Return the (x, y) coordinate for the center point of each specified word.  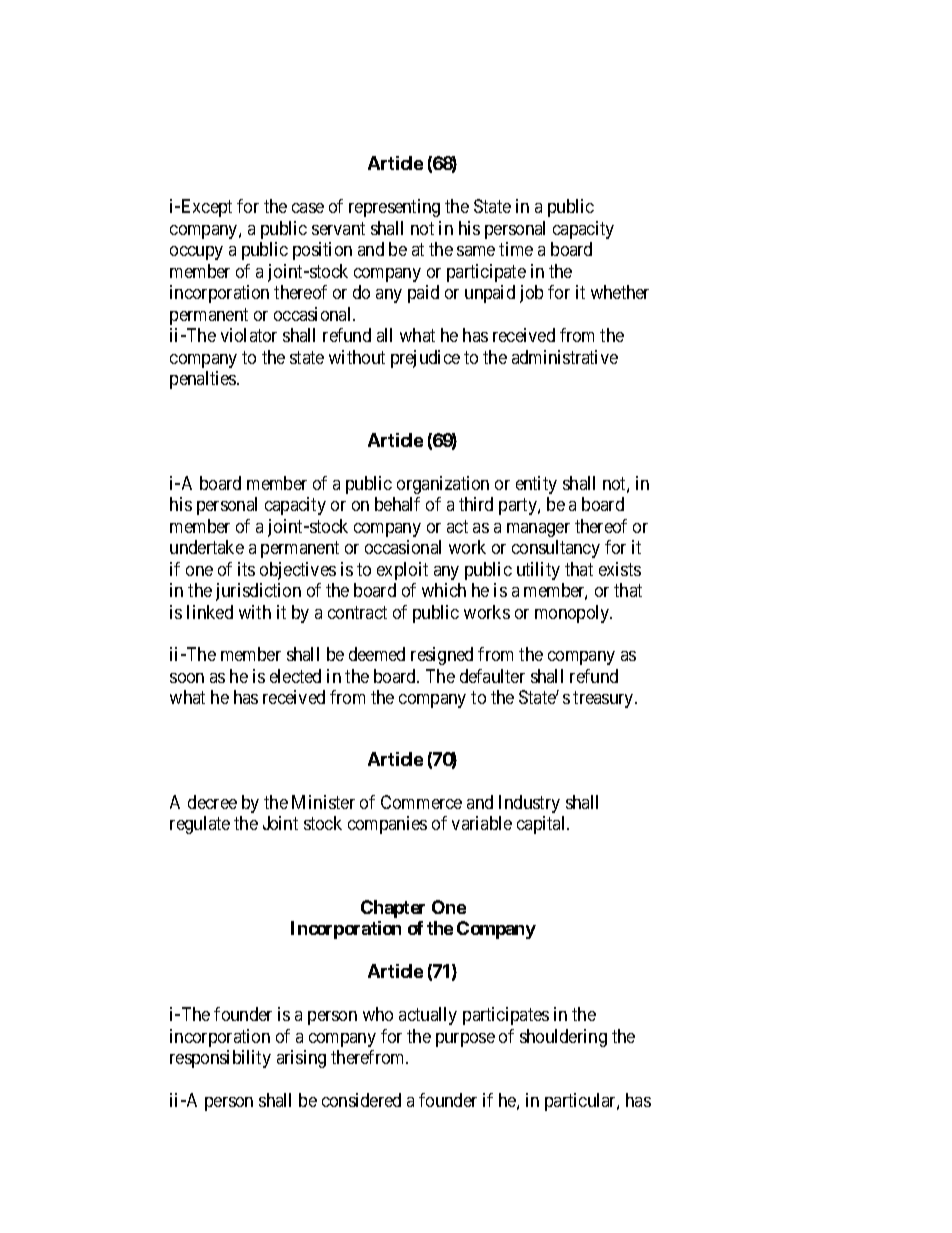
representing (394, 208)
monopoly (573, 614)
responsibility (220, 1059)
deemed (377, 654)
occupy (196, 253)
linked (210, 612)
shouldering (563, 1038)
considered (361, 1100)
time (516, 249)
